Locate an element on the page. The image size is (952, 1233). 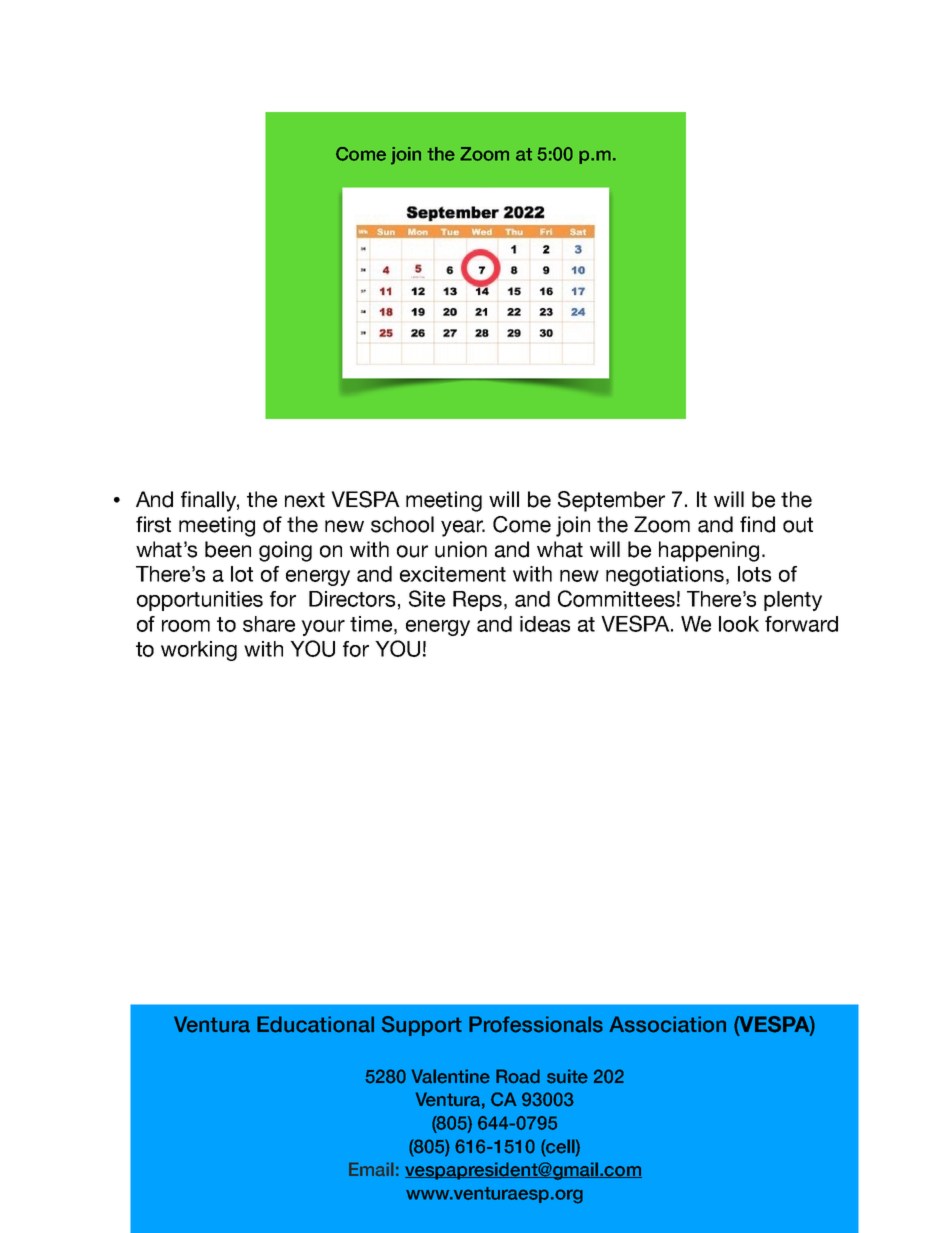
Professionals is located at coordinates (536, 1024).
